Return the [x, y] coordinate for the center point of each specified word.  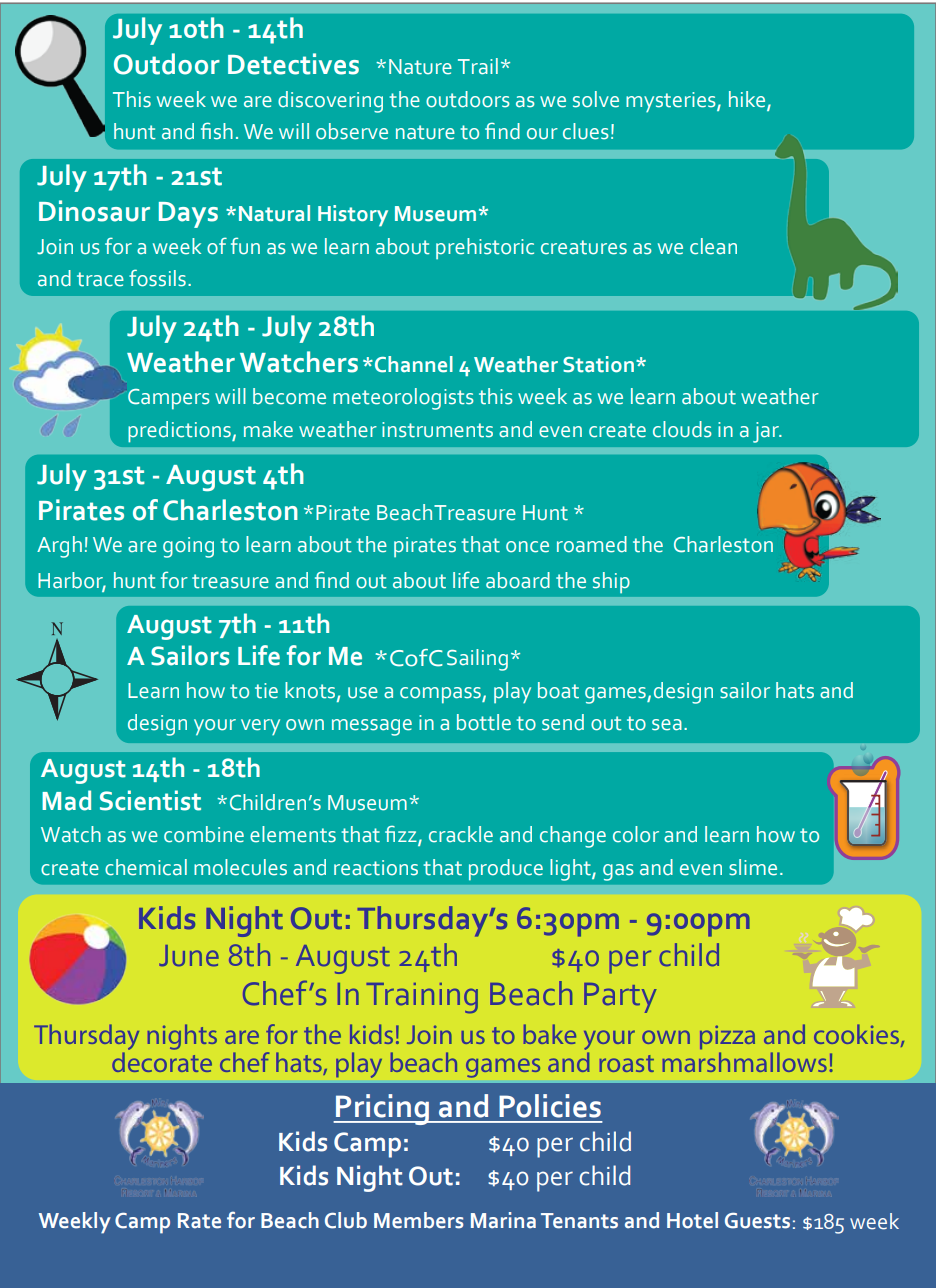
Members [418, 1220]
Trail [478, 66]
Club [346, 1220]
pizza [727, 1037]
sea [667, 725]
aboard [518, 580]
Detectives [293, 64]
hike [748, 100]
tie [266, 691]
